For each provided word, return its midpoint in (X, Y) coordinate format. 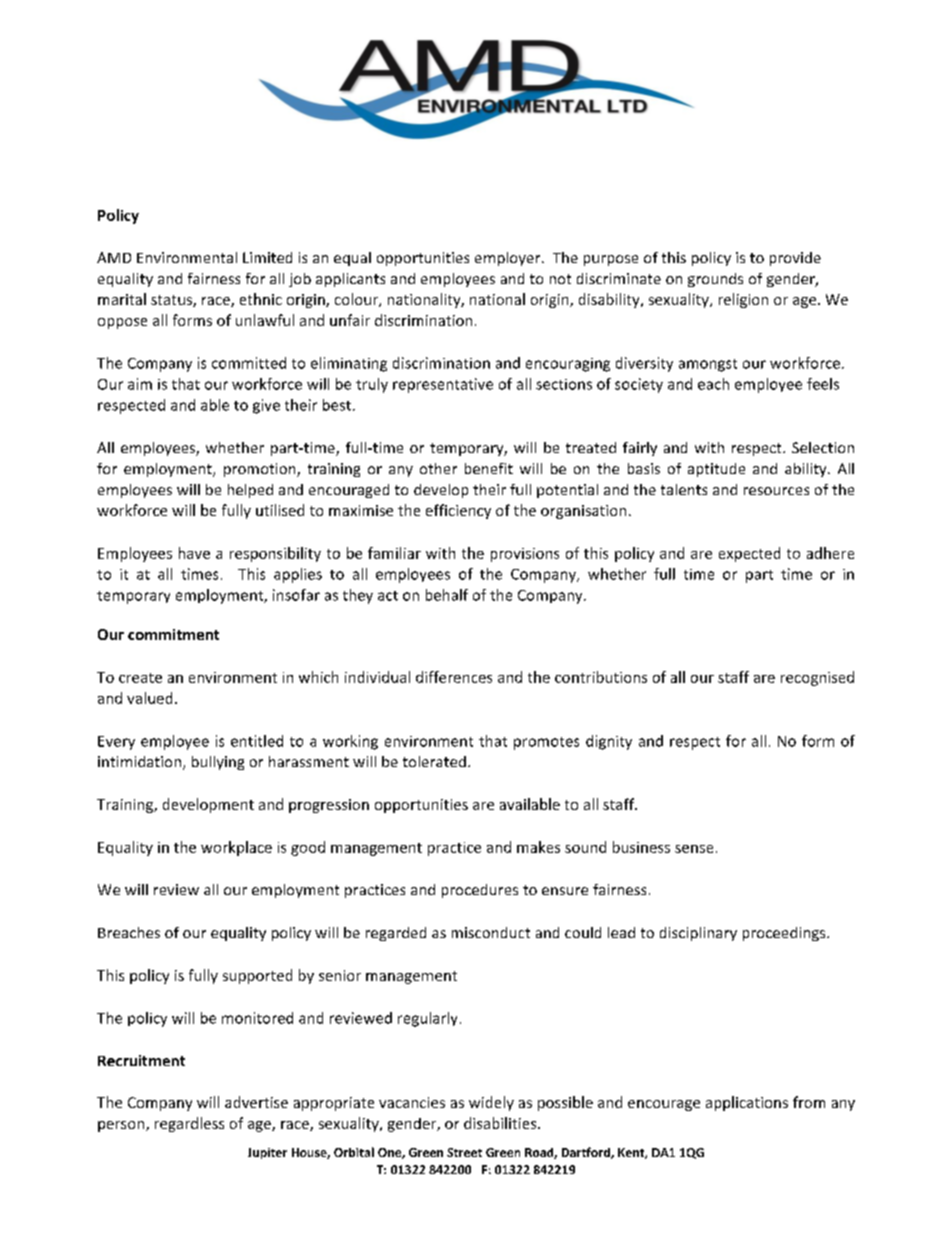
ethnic (261, 299)
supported (257, 976)
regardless (189, 1124)
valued (149, 698)
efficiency (458, 511)
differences (454, 677)
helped (250, 491)
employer (509, 259)
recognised (817, 678)
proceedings (785, 934)
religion (743, 300)
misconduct (491, 932)
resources (776, 491)
